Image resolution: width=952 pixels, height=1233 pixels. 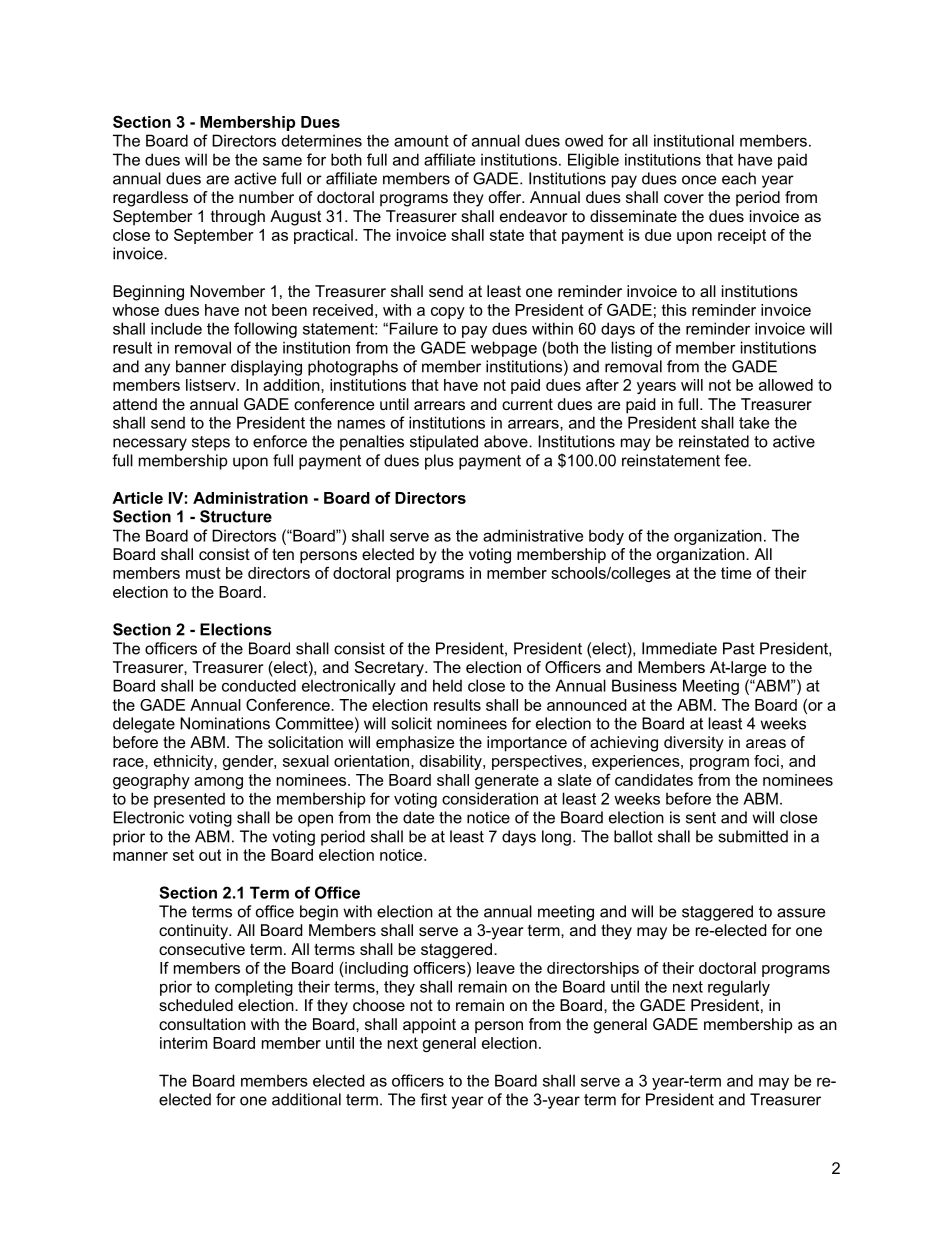 What do you see at coordinates (439, 462) in the document?
I see `plus` at bounding box center [439, 462].
